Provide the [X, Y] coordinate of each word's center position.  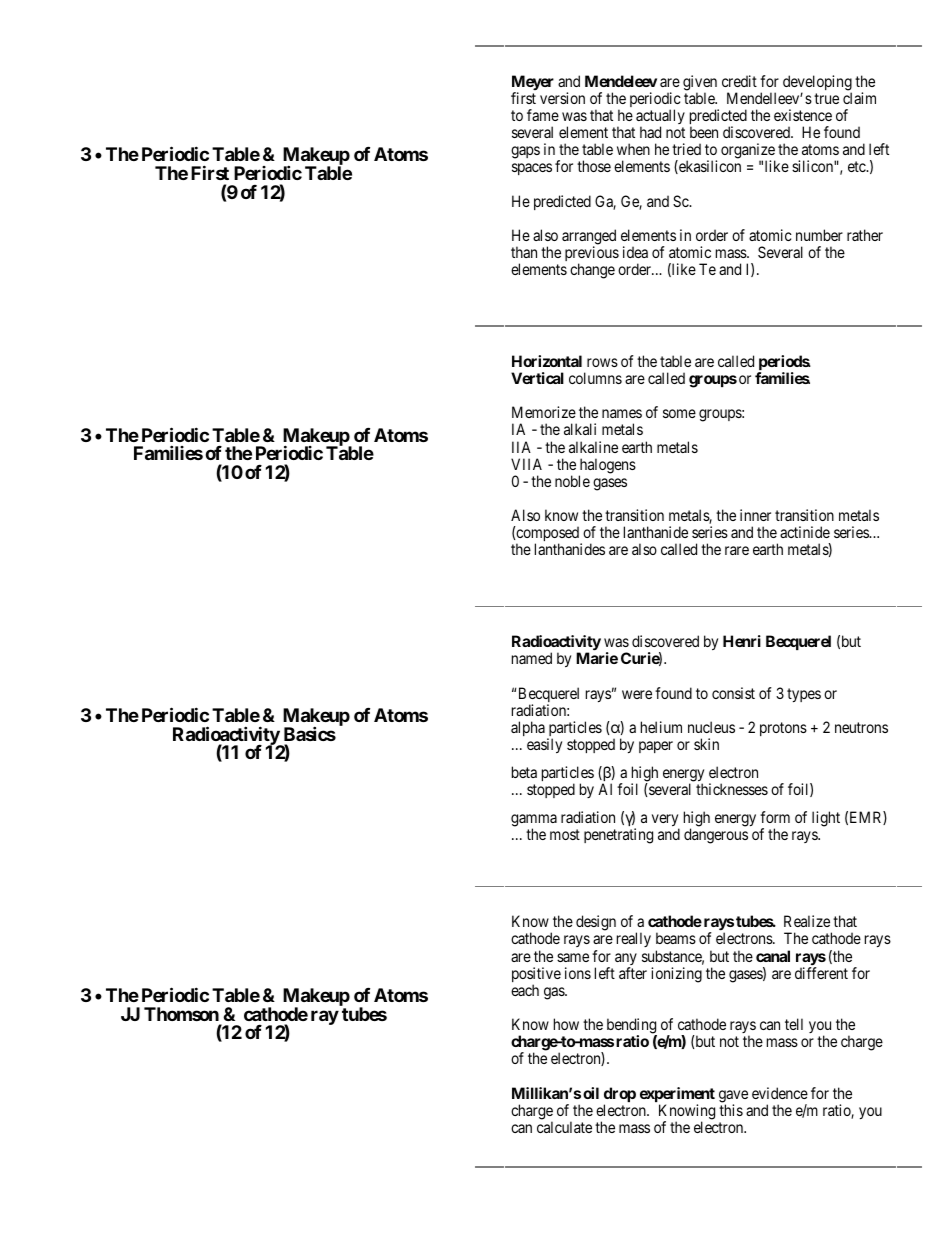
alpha [528, 728]
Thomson [181, 1014]
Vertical [537, 378]
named [532, 658]
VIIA [526, 464]
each [525, 990]
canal [773, 956]
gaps [525, 152]
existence [803, 115]
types [804, 695]
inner [755, 515]
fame [543, 115]
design [596, 923]
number [819, 235]
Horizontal [547, 361]
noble [572, 481]
